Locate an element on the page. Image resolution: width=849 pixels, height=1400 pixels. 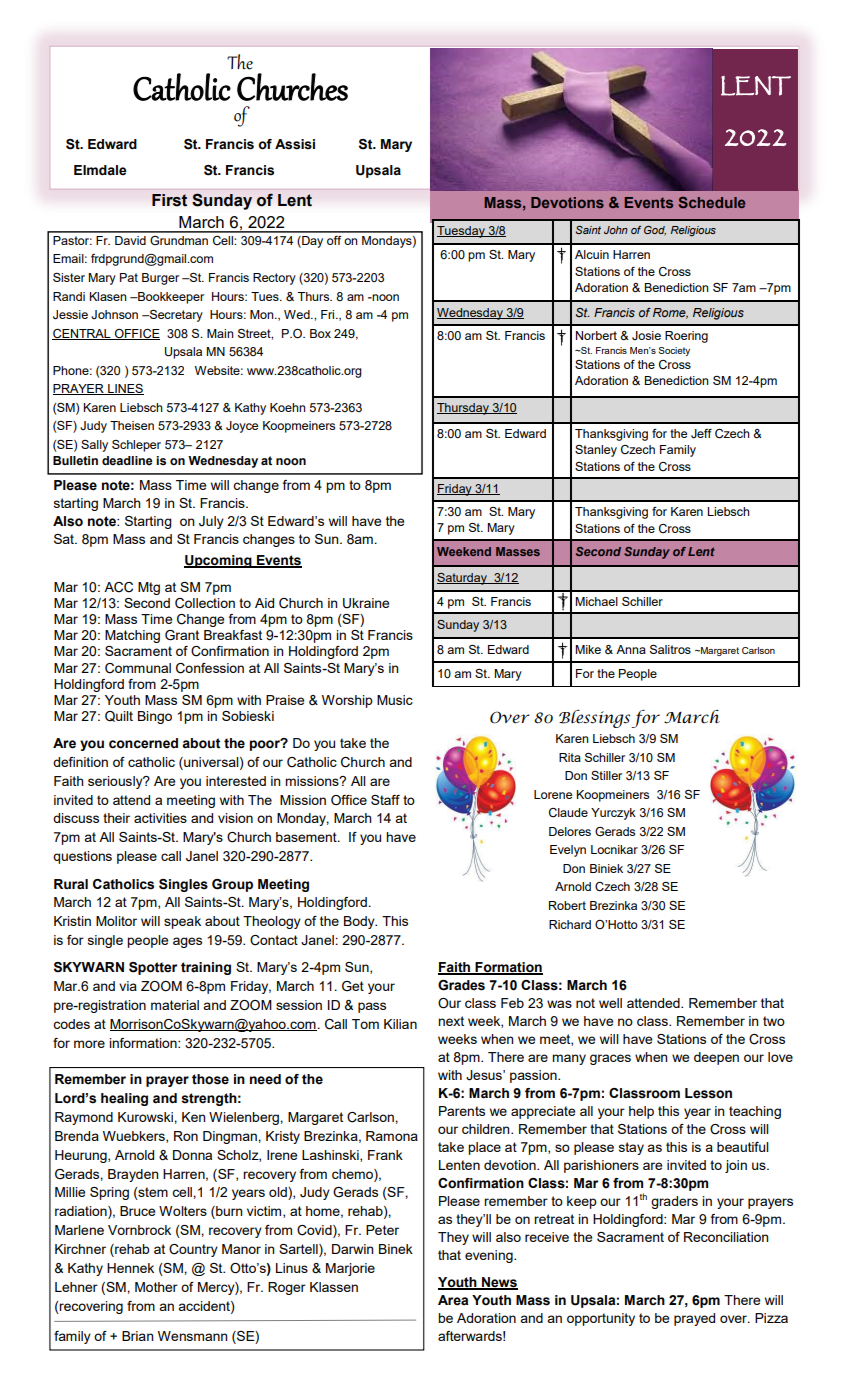
Jeff is located at coordinates (701, 433).
